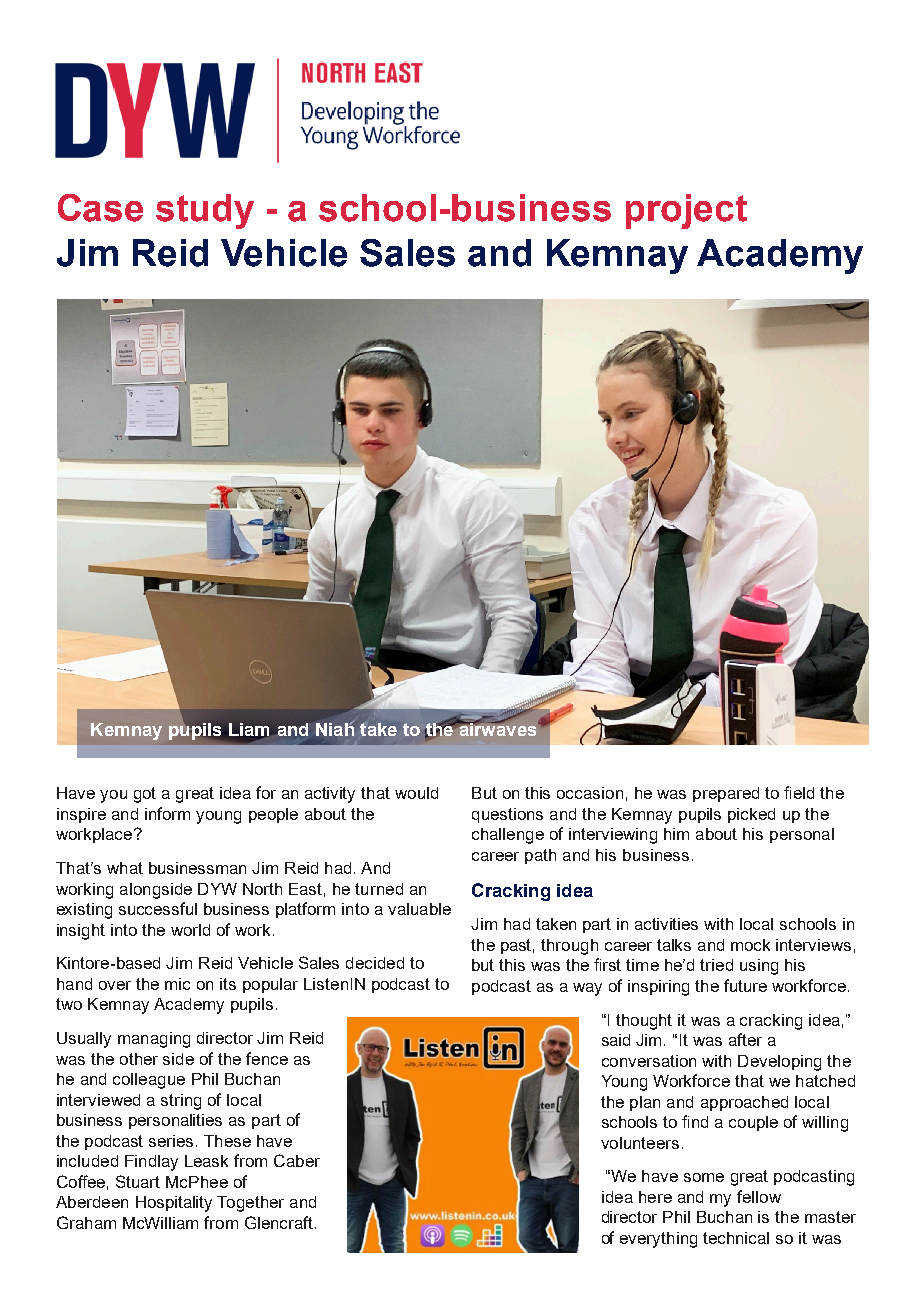 The width and height of the screenshot is (924, 1308). Describe the element at coordinates (416, 793) in the screenshot. I see `would` at that location.
